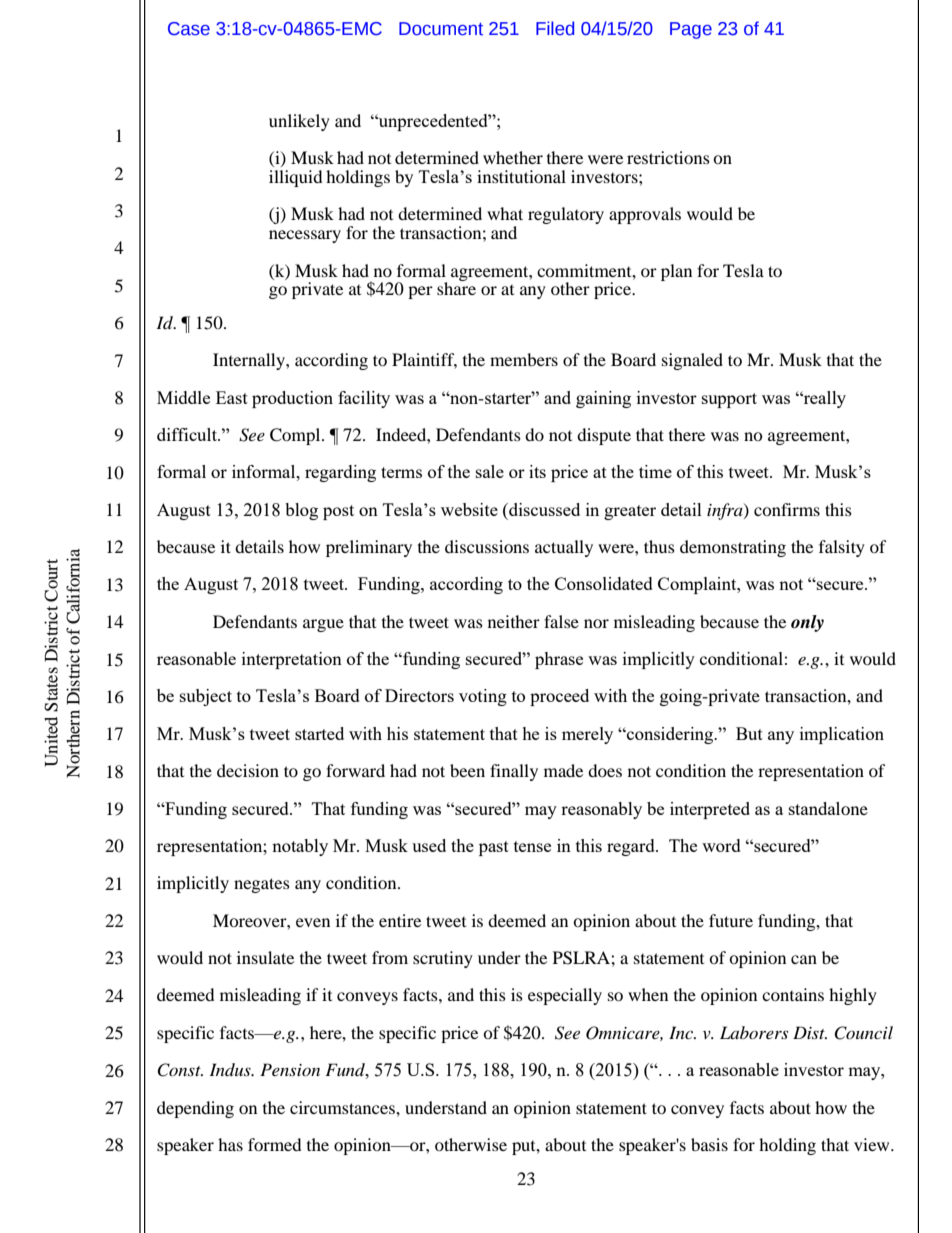  Describe the element at coordinates (559, 697) in the screenshot. I see `proceed` at that location.
